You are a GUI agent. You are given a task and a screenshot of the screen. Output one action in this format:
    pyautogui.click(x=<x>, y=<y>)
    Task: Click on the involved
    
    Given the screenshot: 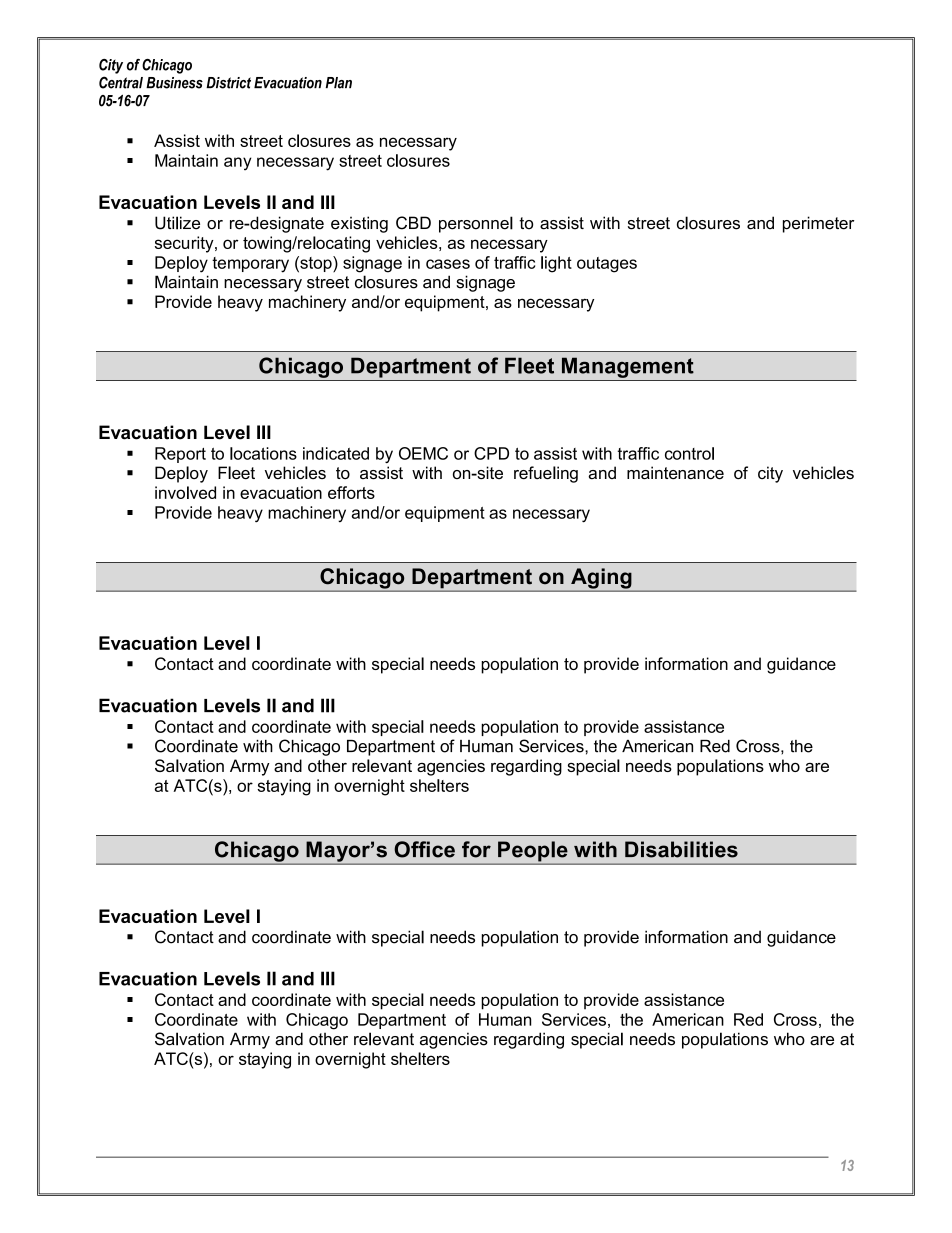 What is the action you would take?
    pyautogui.click(x=185, y=492)
